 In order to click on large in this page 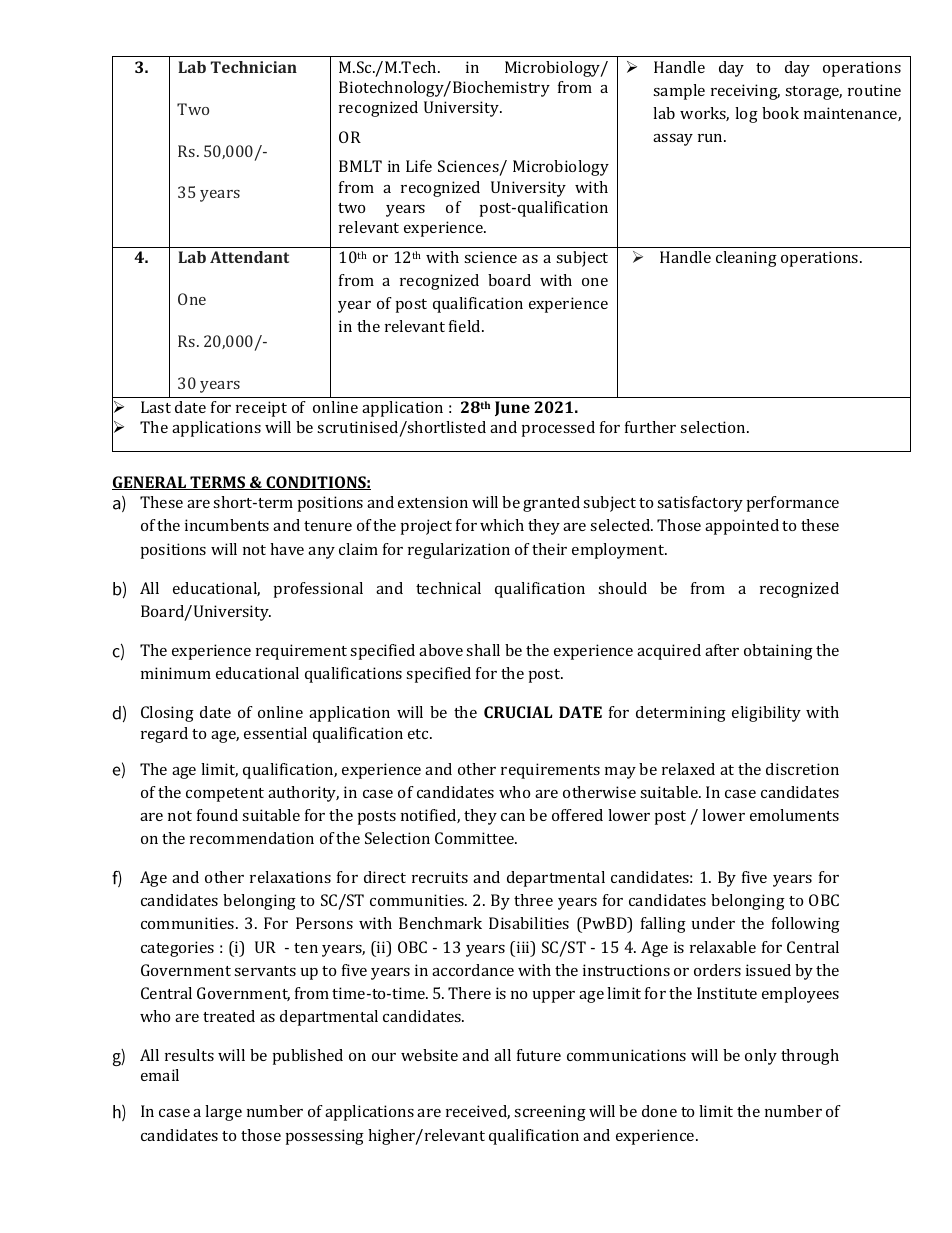, I will do `click(223, 1113)`.
